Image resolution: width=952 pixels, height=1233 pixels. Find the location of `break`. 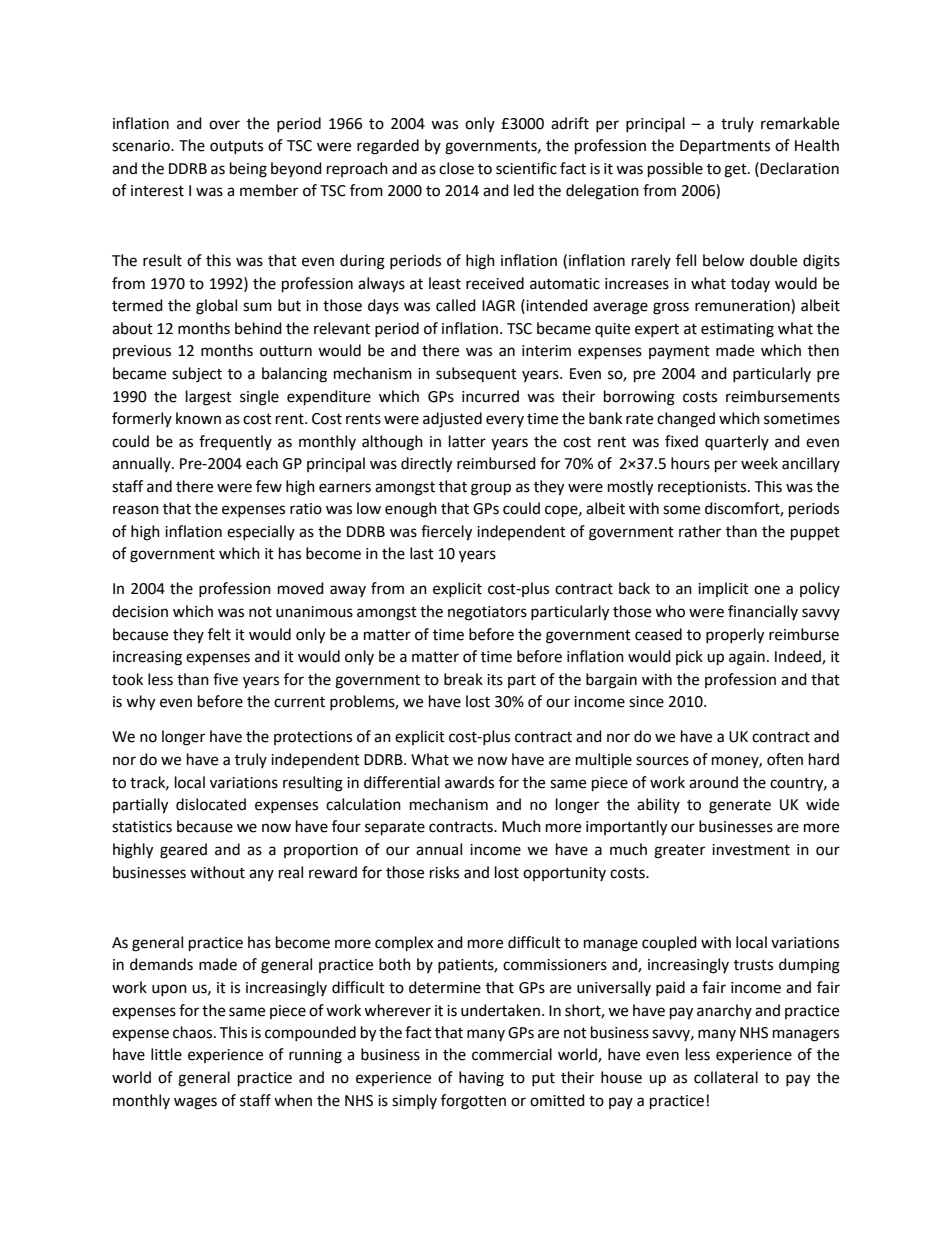

break is located at coordinates (463, 679).
